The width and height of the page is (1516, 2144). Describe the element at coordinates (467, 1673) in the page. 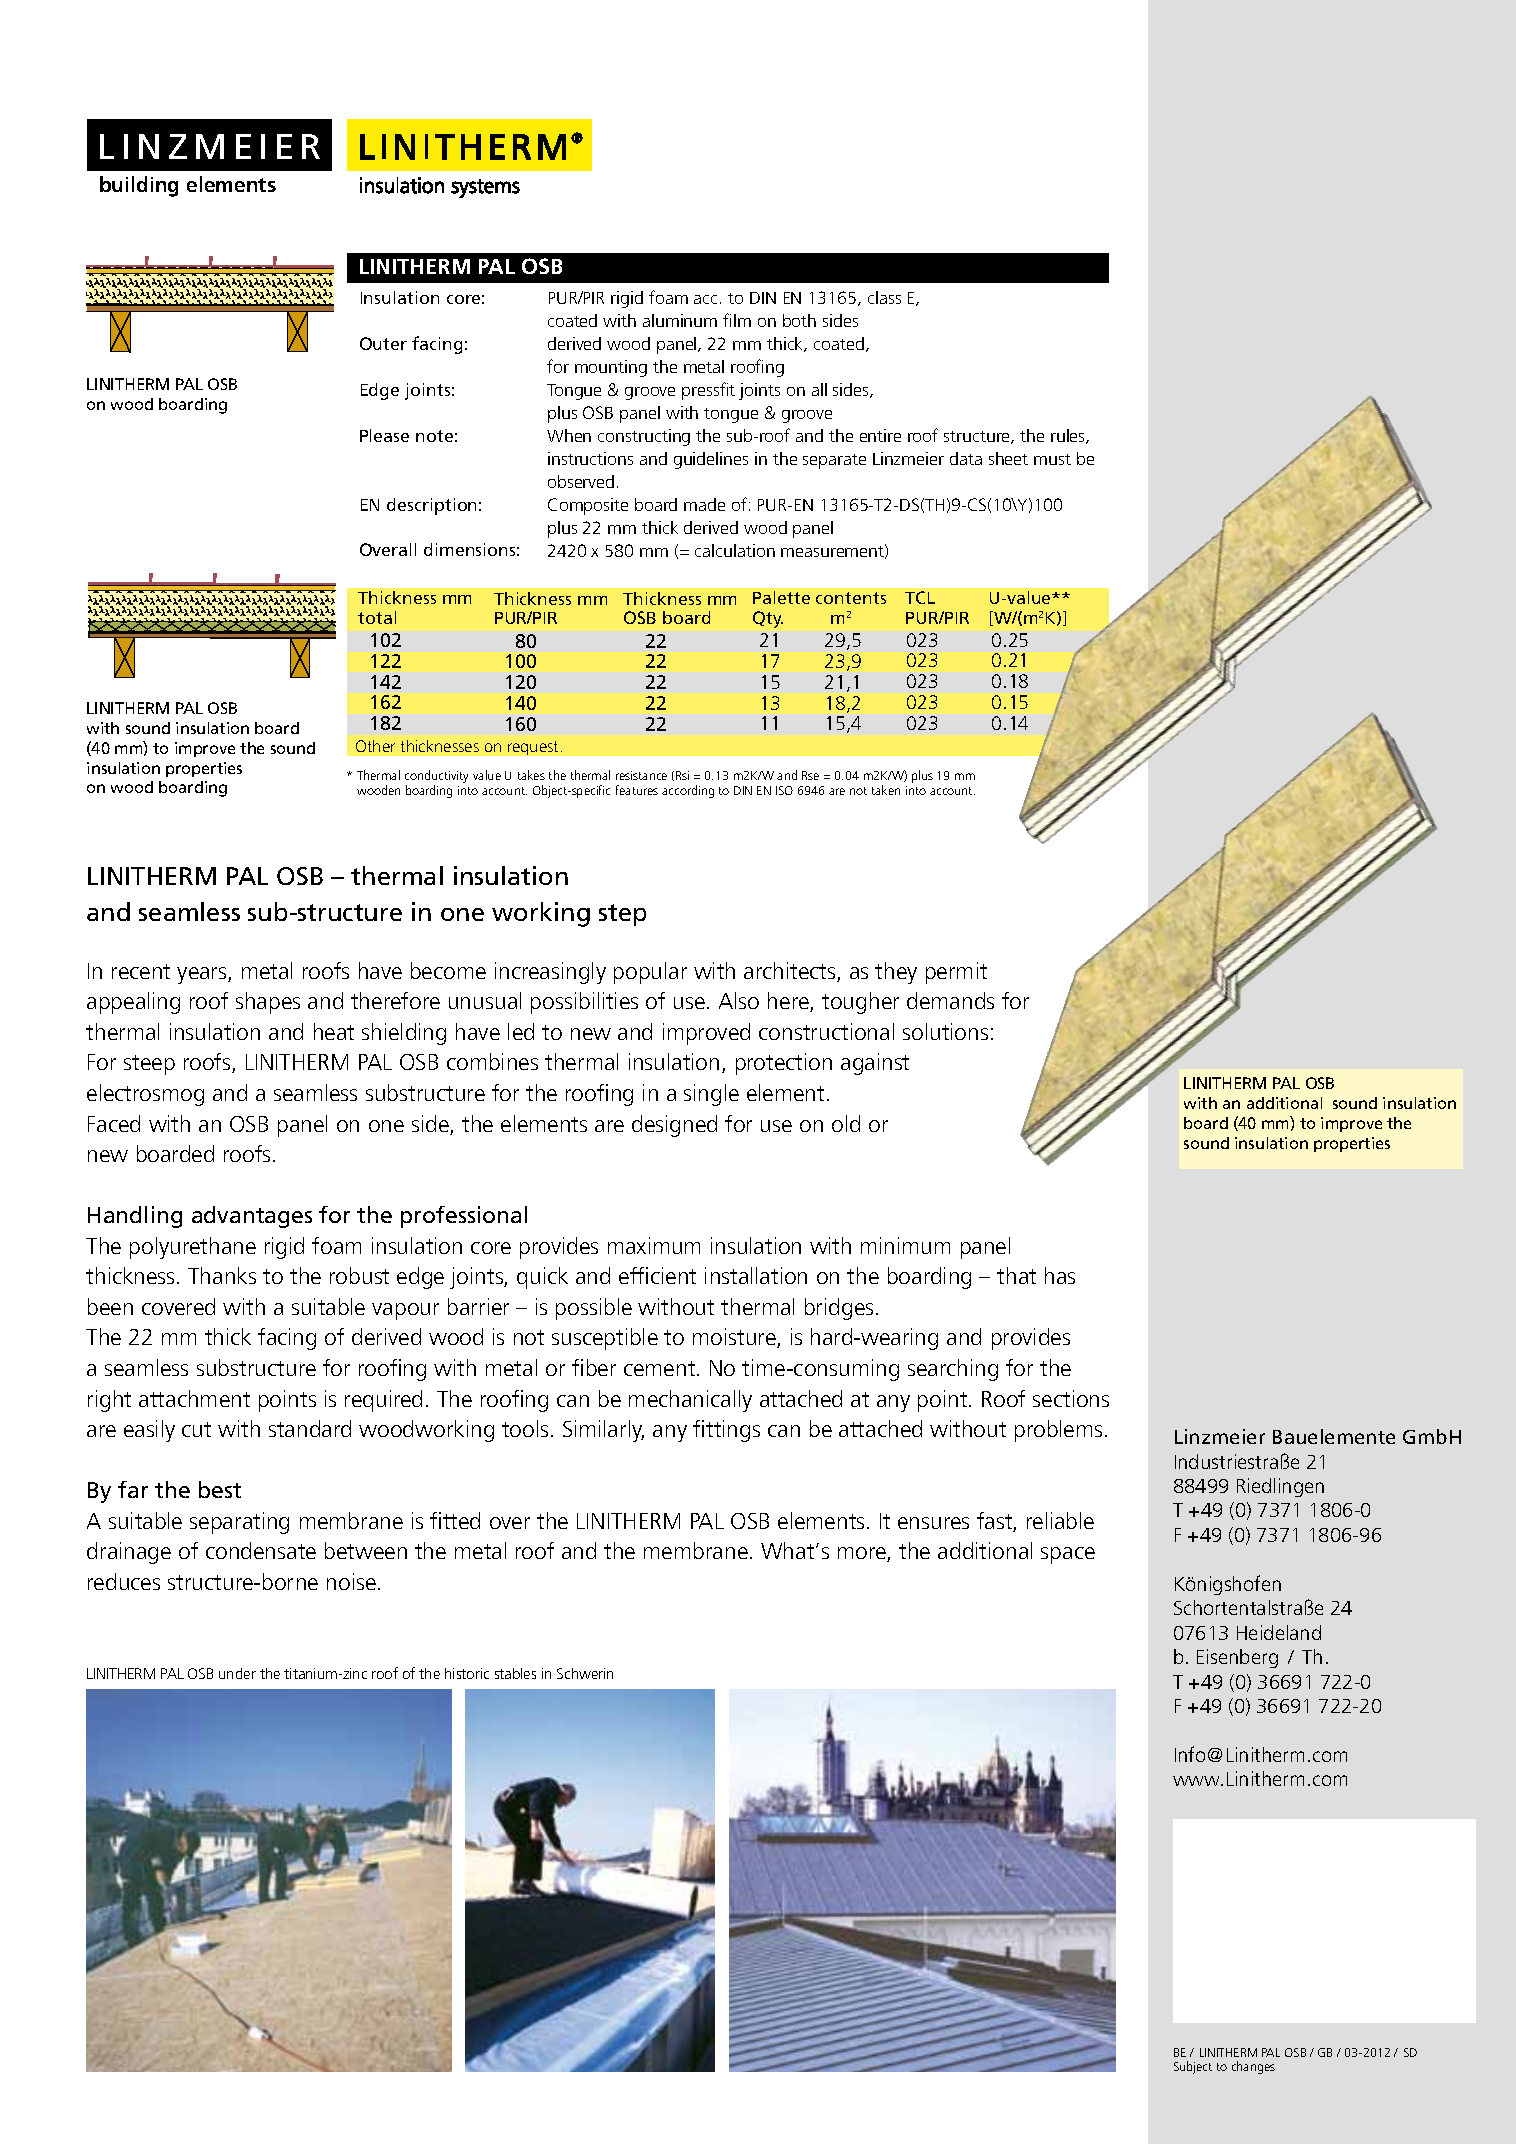

I see `historic` at that location.
